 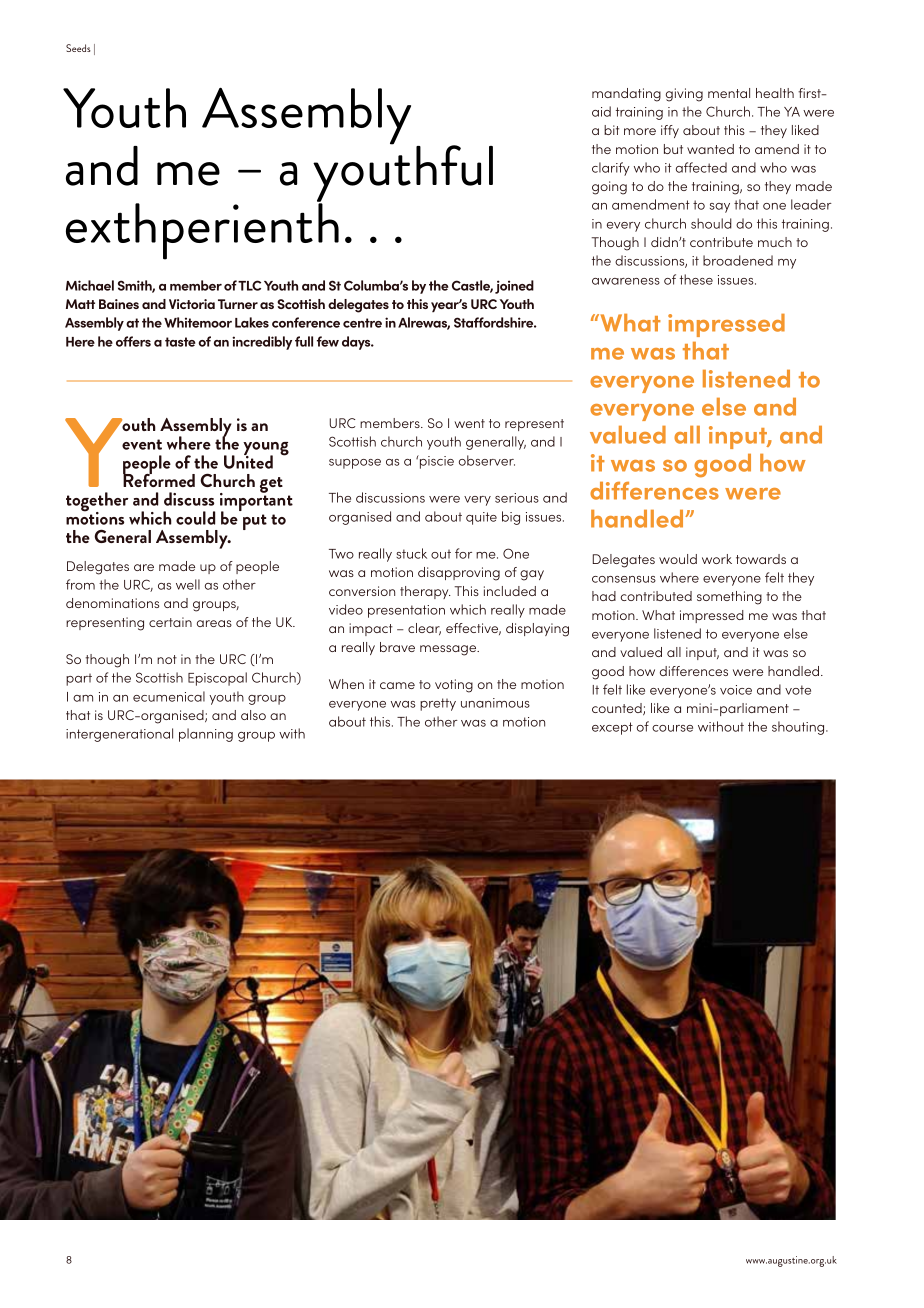 I want to click on pretty, so click(x=438, y=704).
